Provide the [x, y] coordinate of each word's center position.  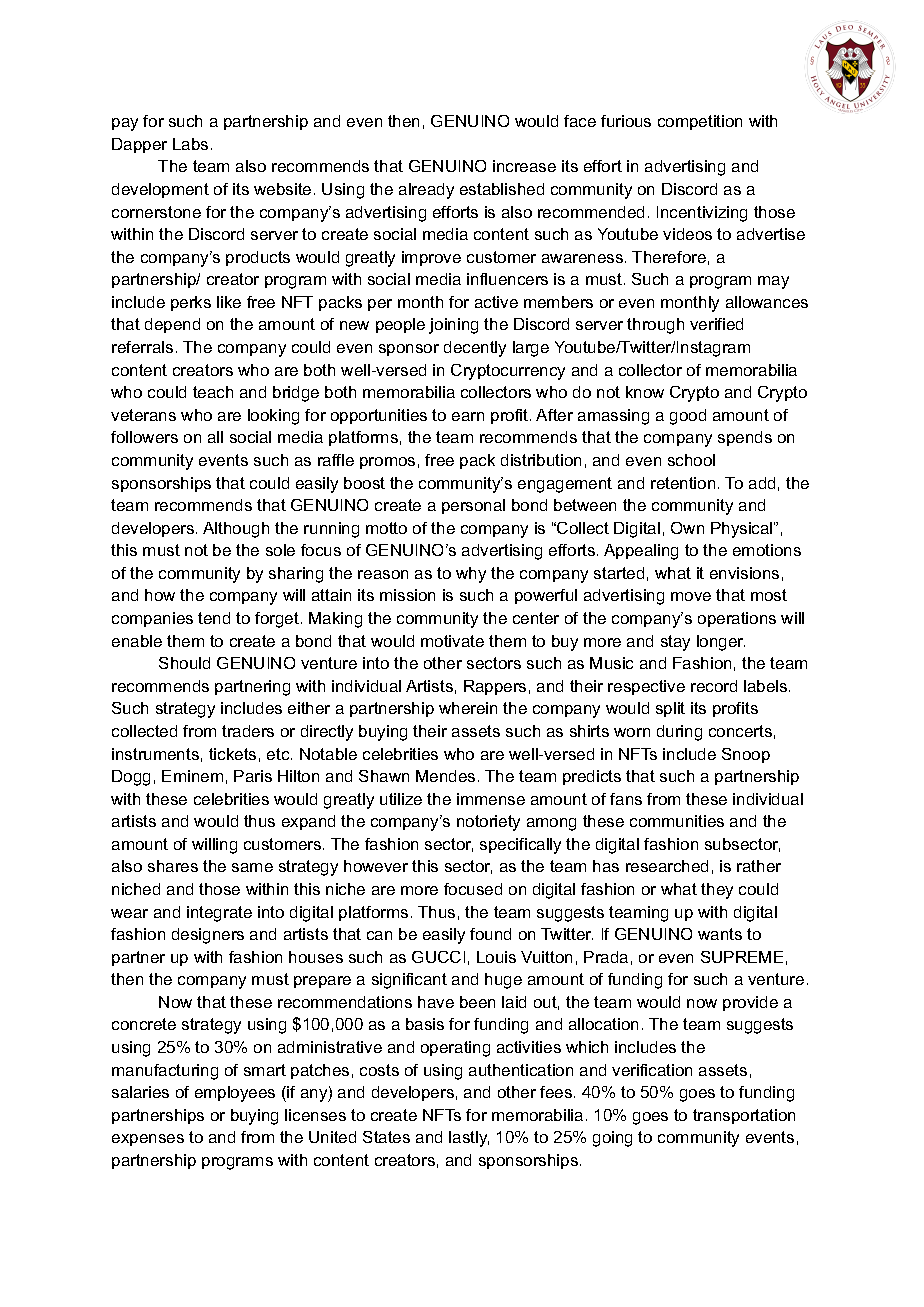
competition [700, 122]
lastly [469, 1139]
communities [677, 821]
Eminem [192, 776]
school [691, 460]
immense [491, 799]
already [426, 191]
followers [144, 437]
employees [235, 1094]
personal [473, 506]
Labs [190, 144]
